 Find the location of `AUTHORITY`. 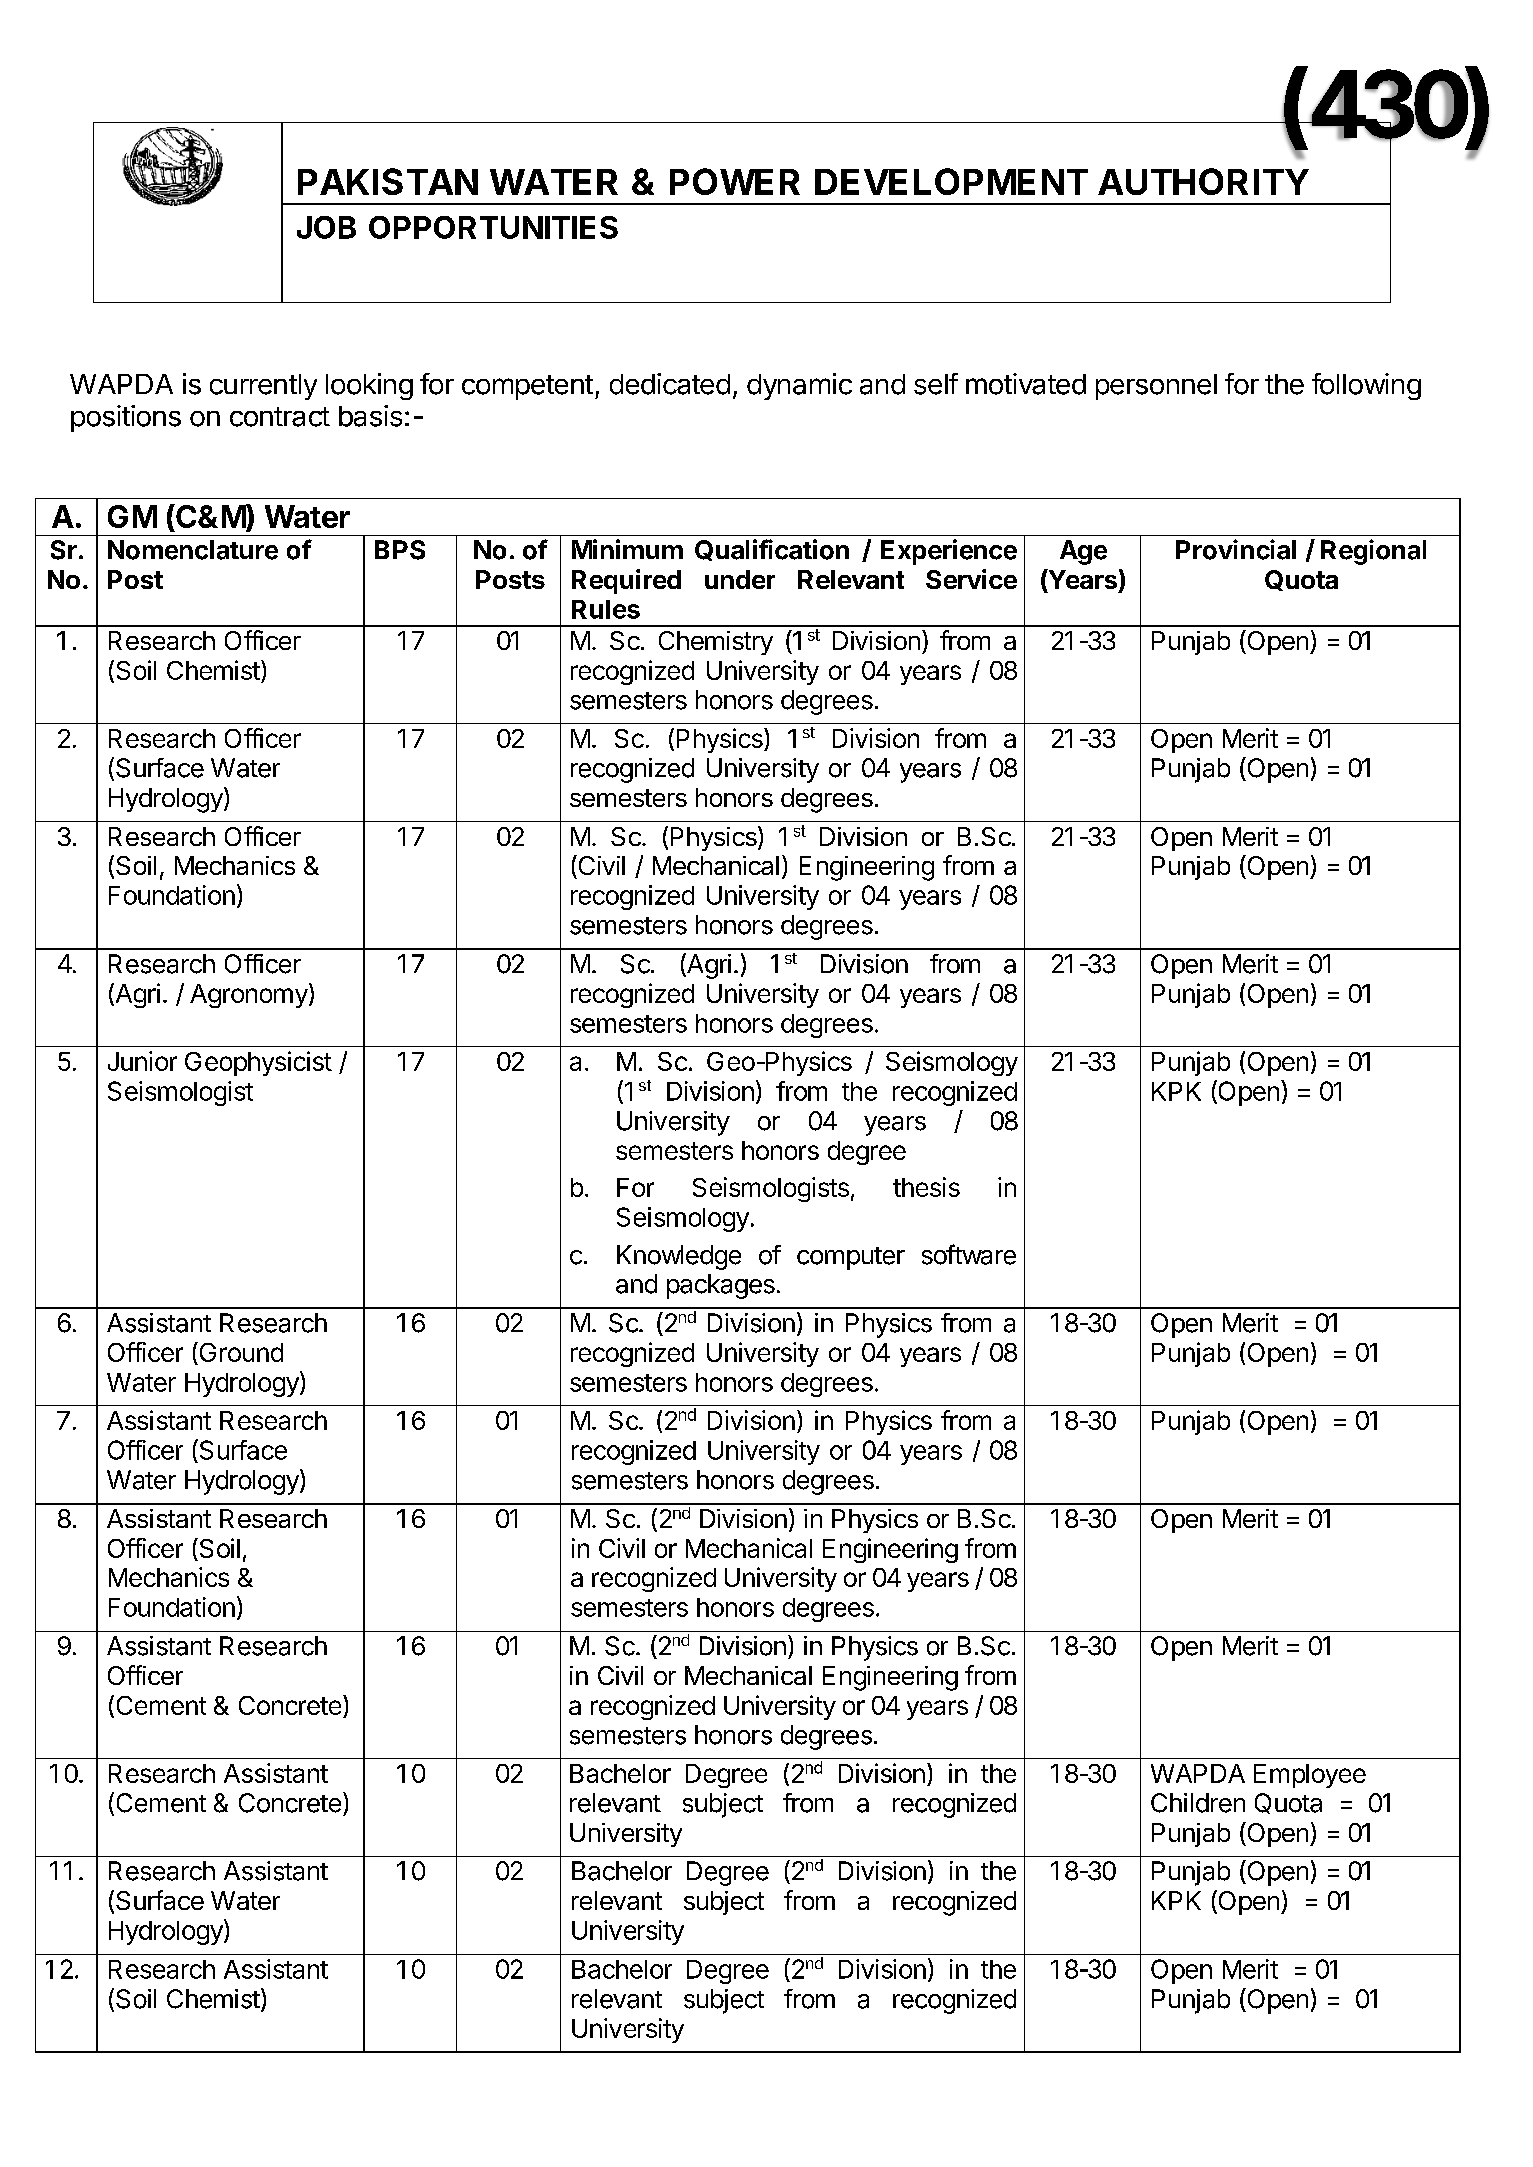

AUTHORITY is located at coordinates (1203, 181).
